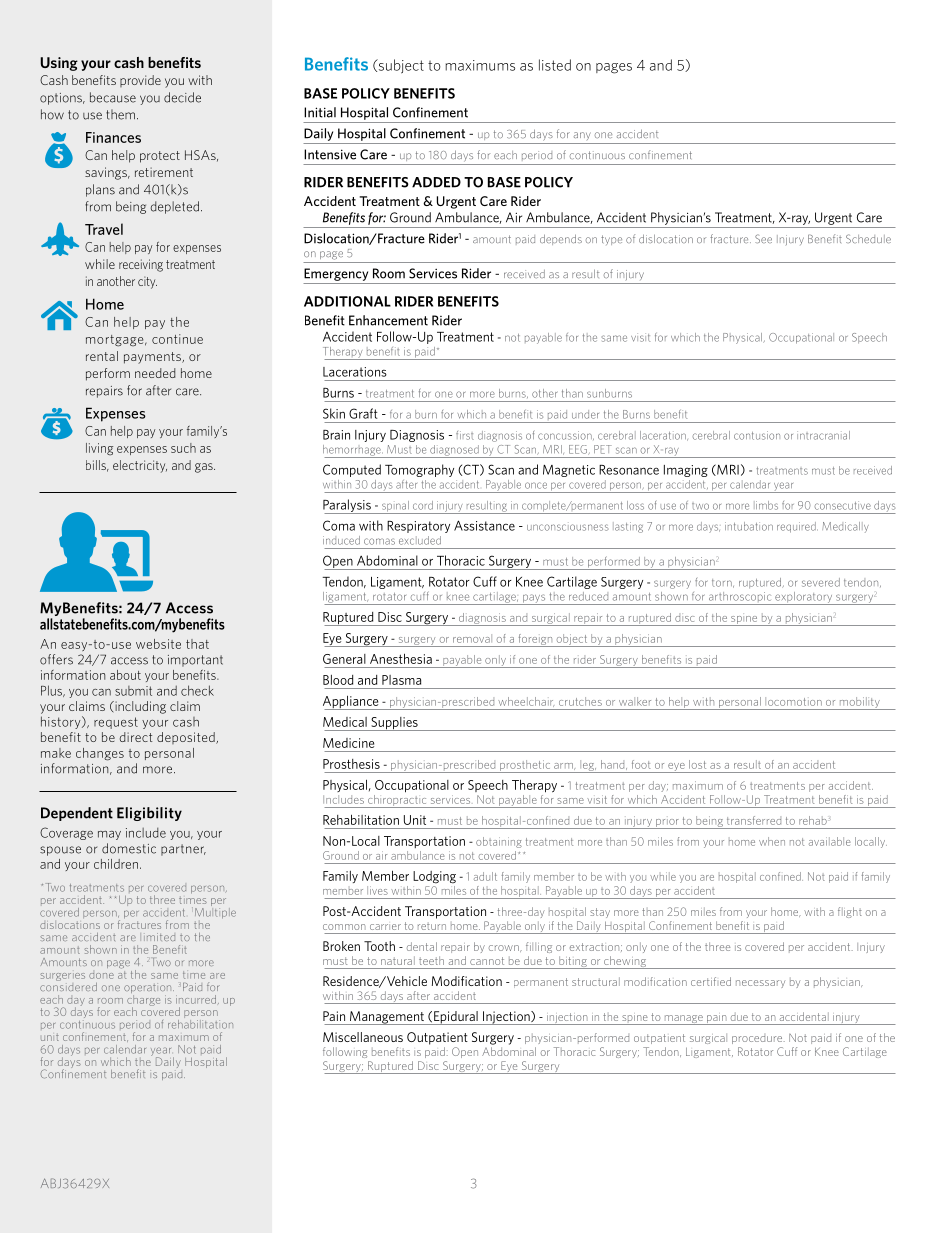  I want to click on listed, so click(555, 65).
